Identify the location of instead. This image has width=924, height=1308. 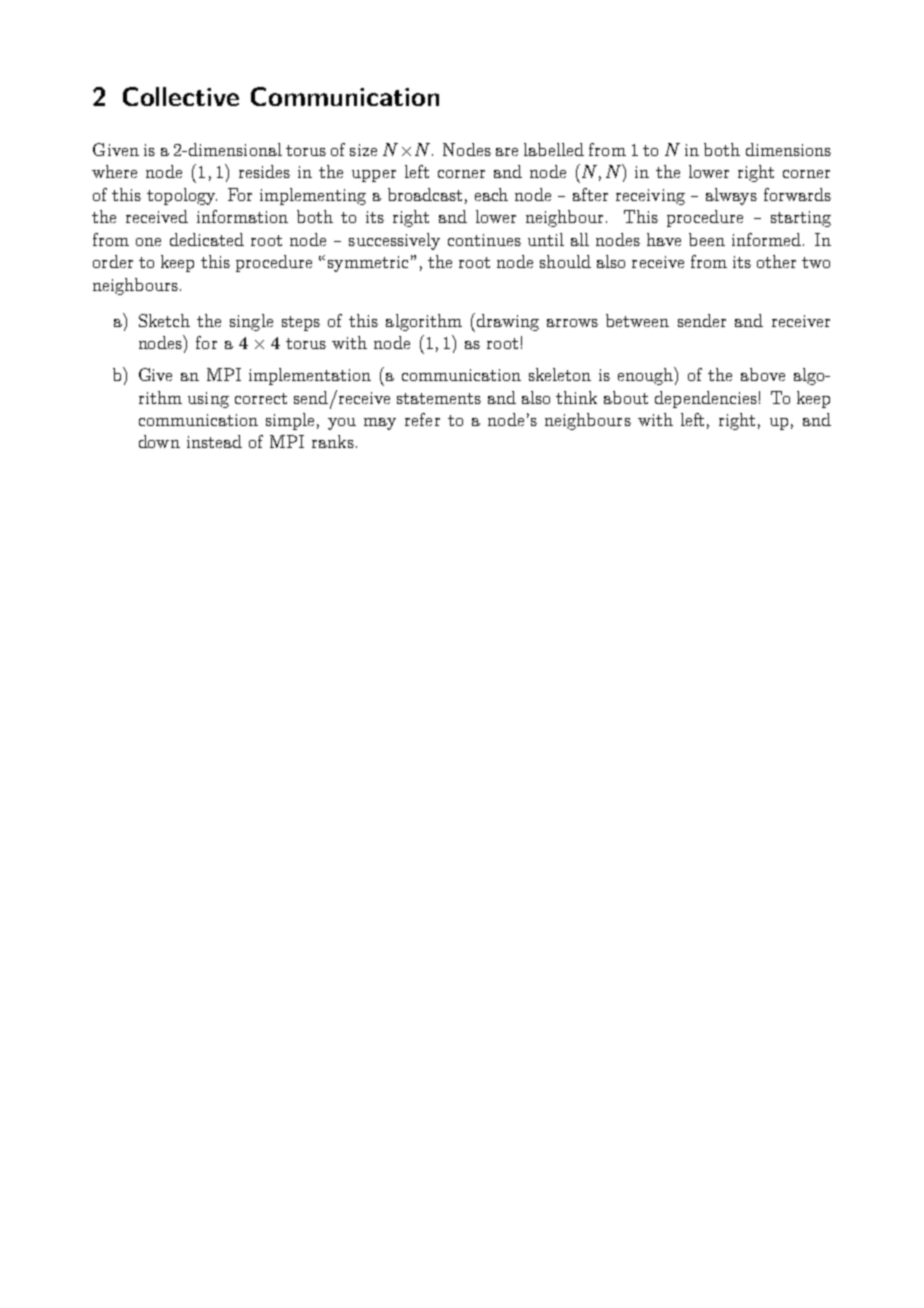
(214, 441).
